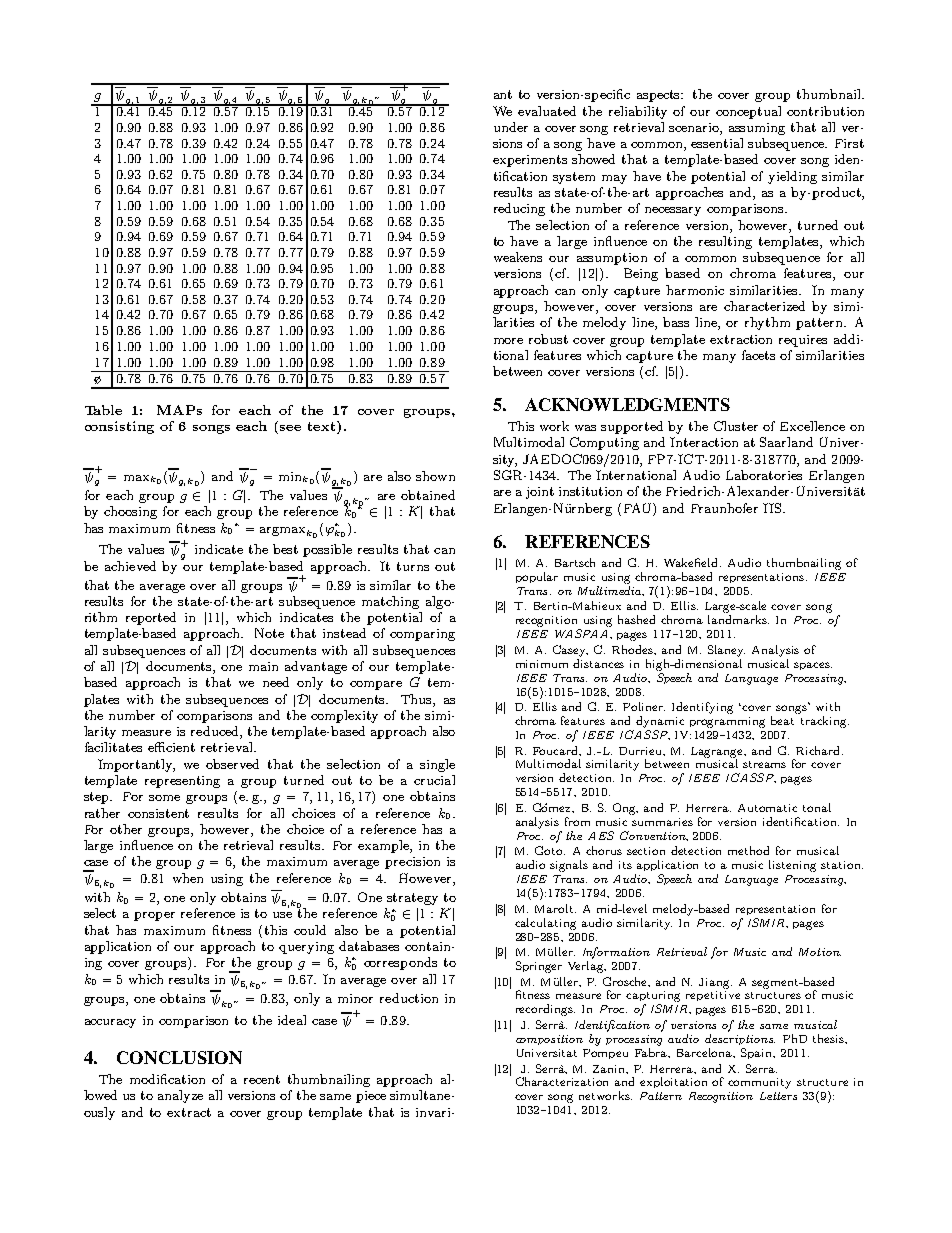 The image size is (952, 1233). What do you see at coordinates (547, 111) in the screenshot?
I see `evaluated` at bounding box center [547, 111].
